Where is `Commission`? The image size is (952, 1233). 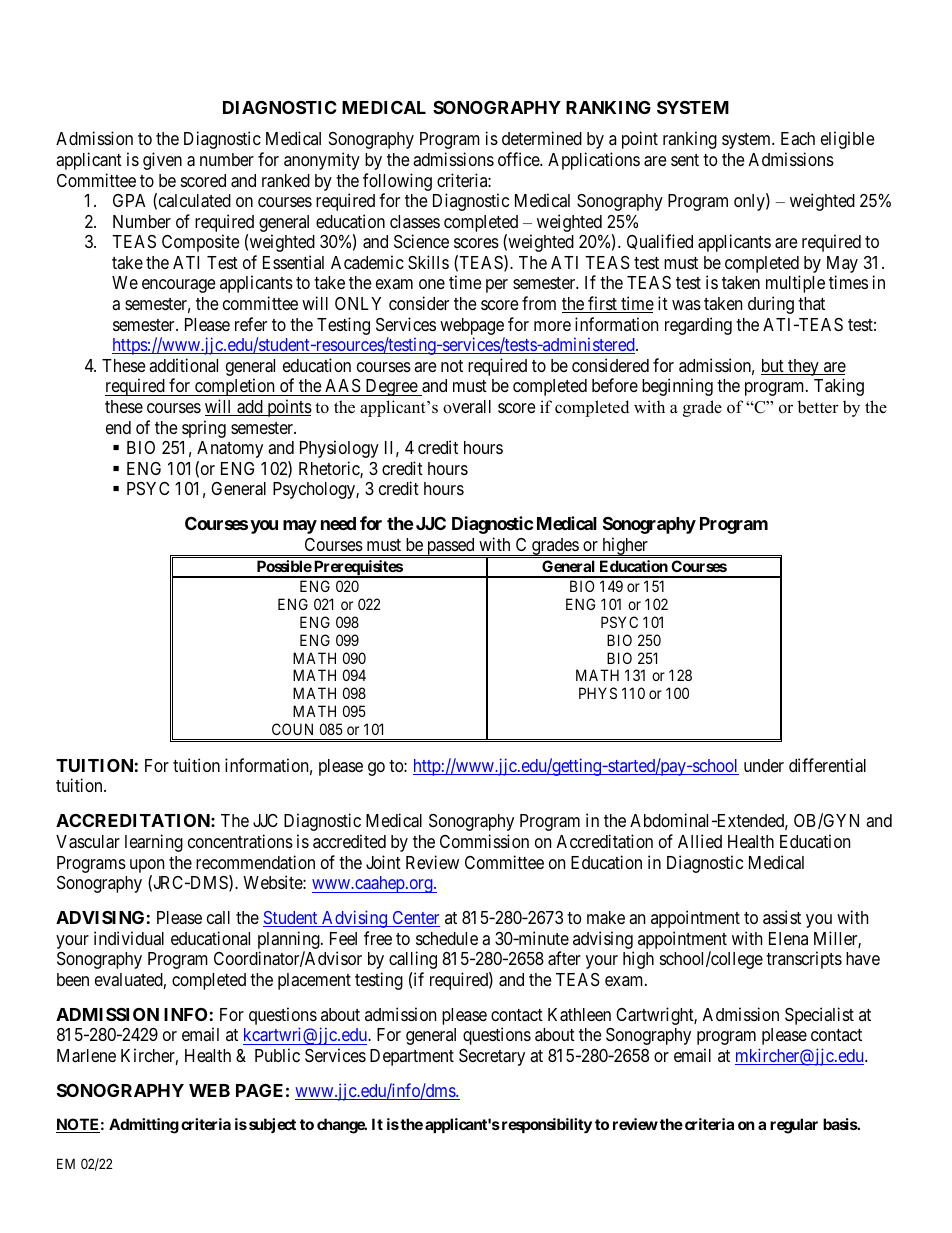 Commission is located at coordinates (484, 841).
